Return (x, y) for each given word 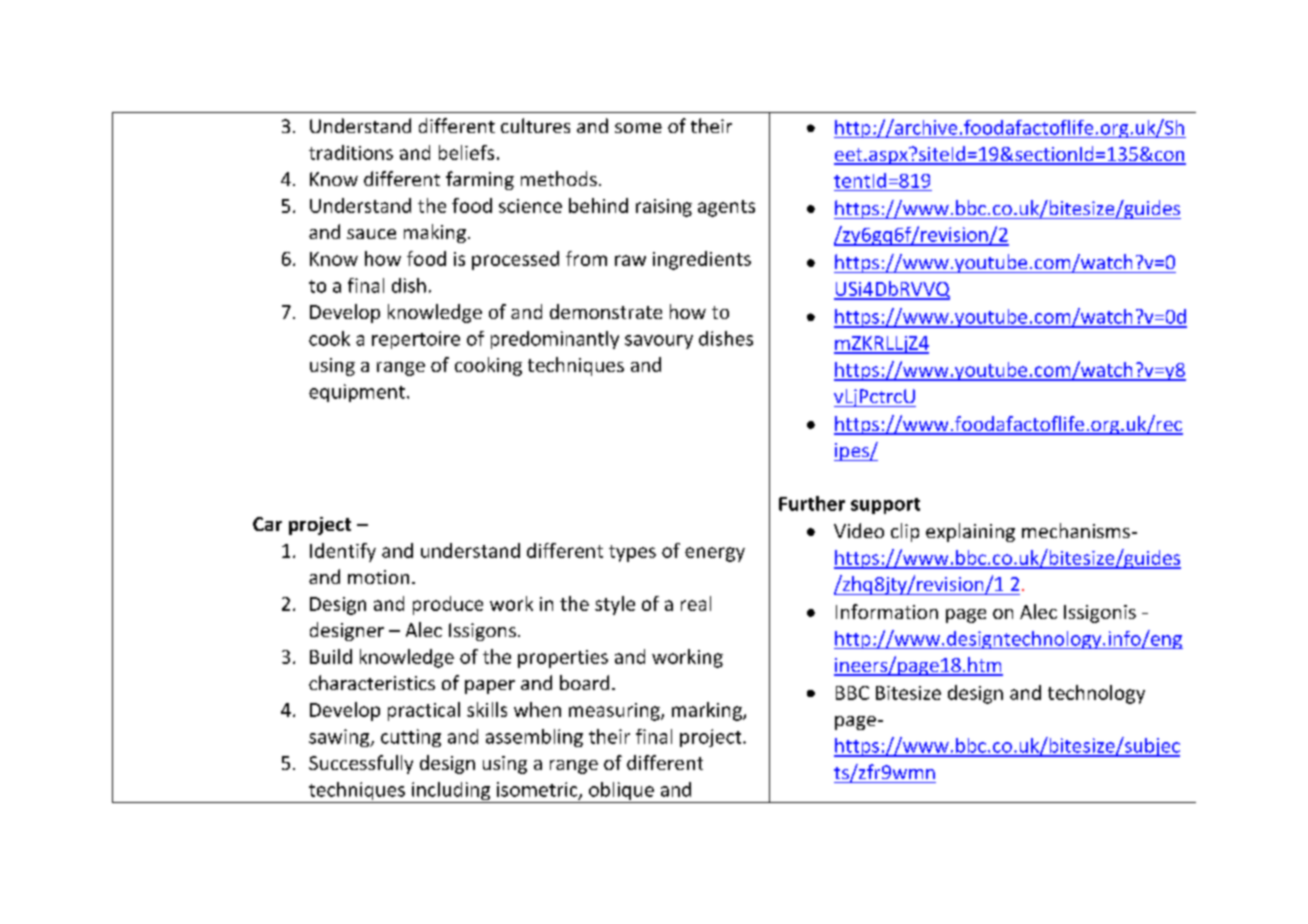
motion (378, 577)
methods (559, 178)
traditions (351, 152)
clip (905, 532)
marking (708, 711)
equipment (357, 393)
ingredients (702, 260)
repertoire (416, 340)
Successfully (361, 764)
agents (726, 208)
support (885, 506)
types (632, 553)
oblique (621, 792)
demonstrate (606, 311)
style (615, 605)
